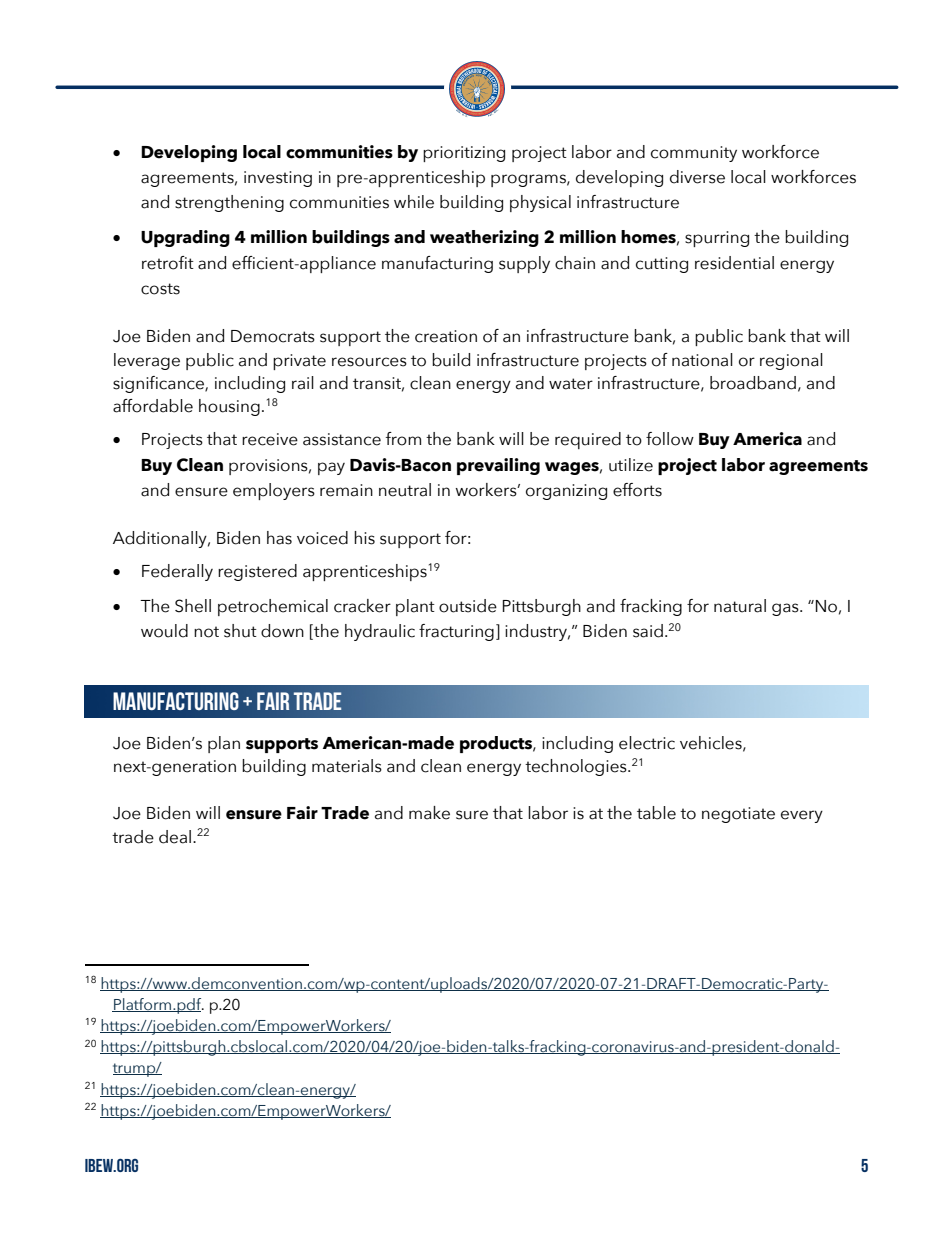 This screenshot has width=952, height=1233. I want to click on Democrats, so click(273, 336).
